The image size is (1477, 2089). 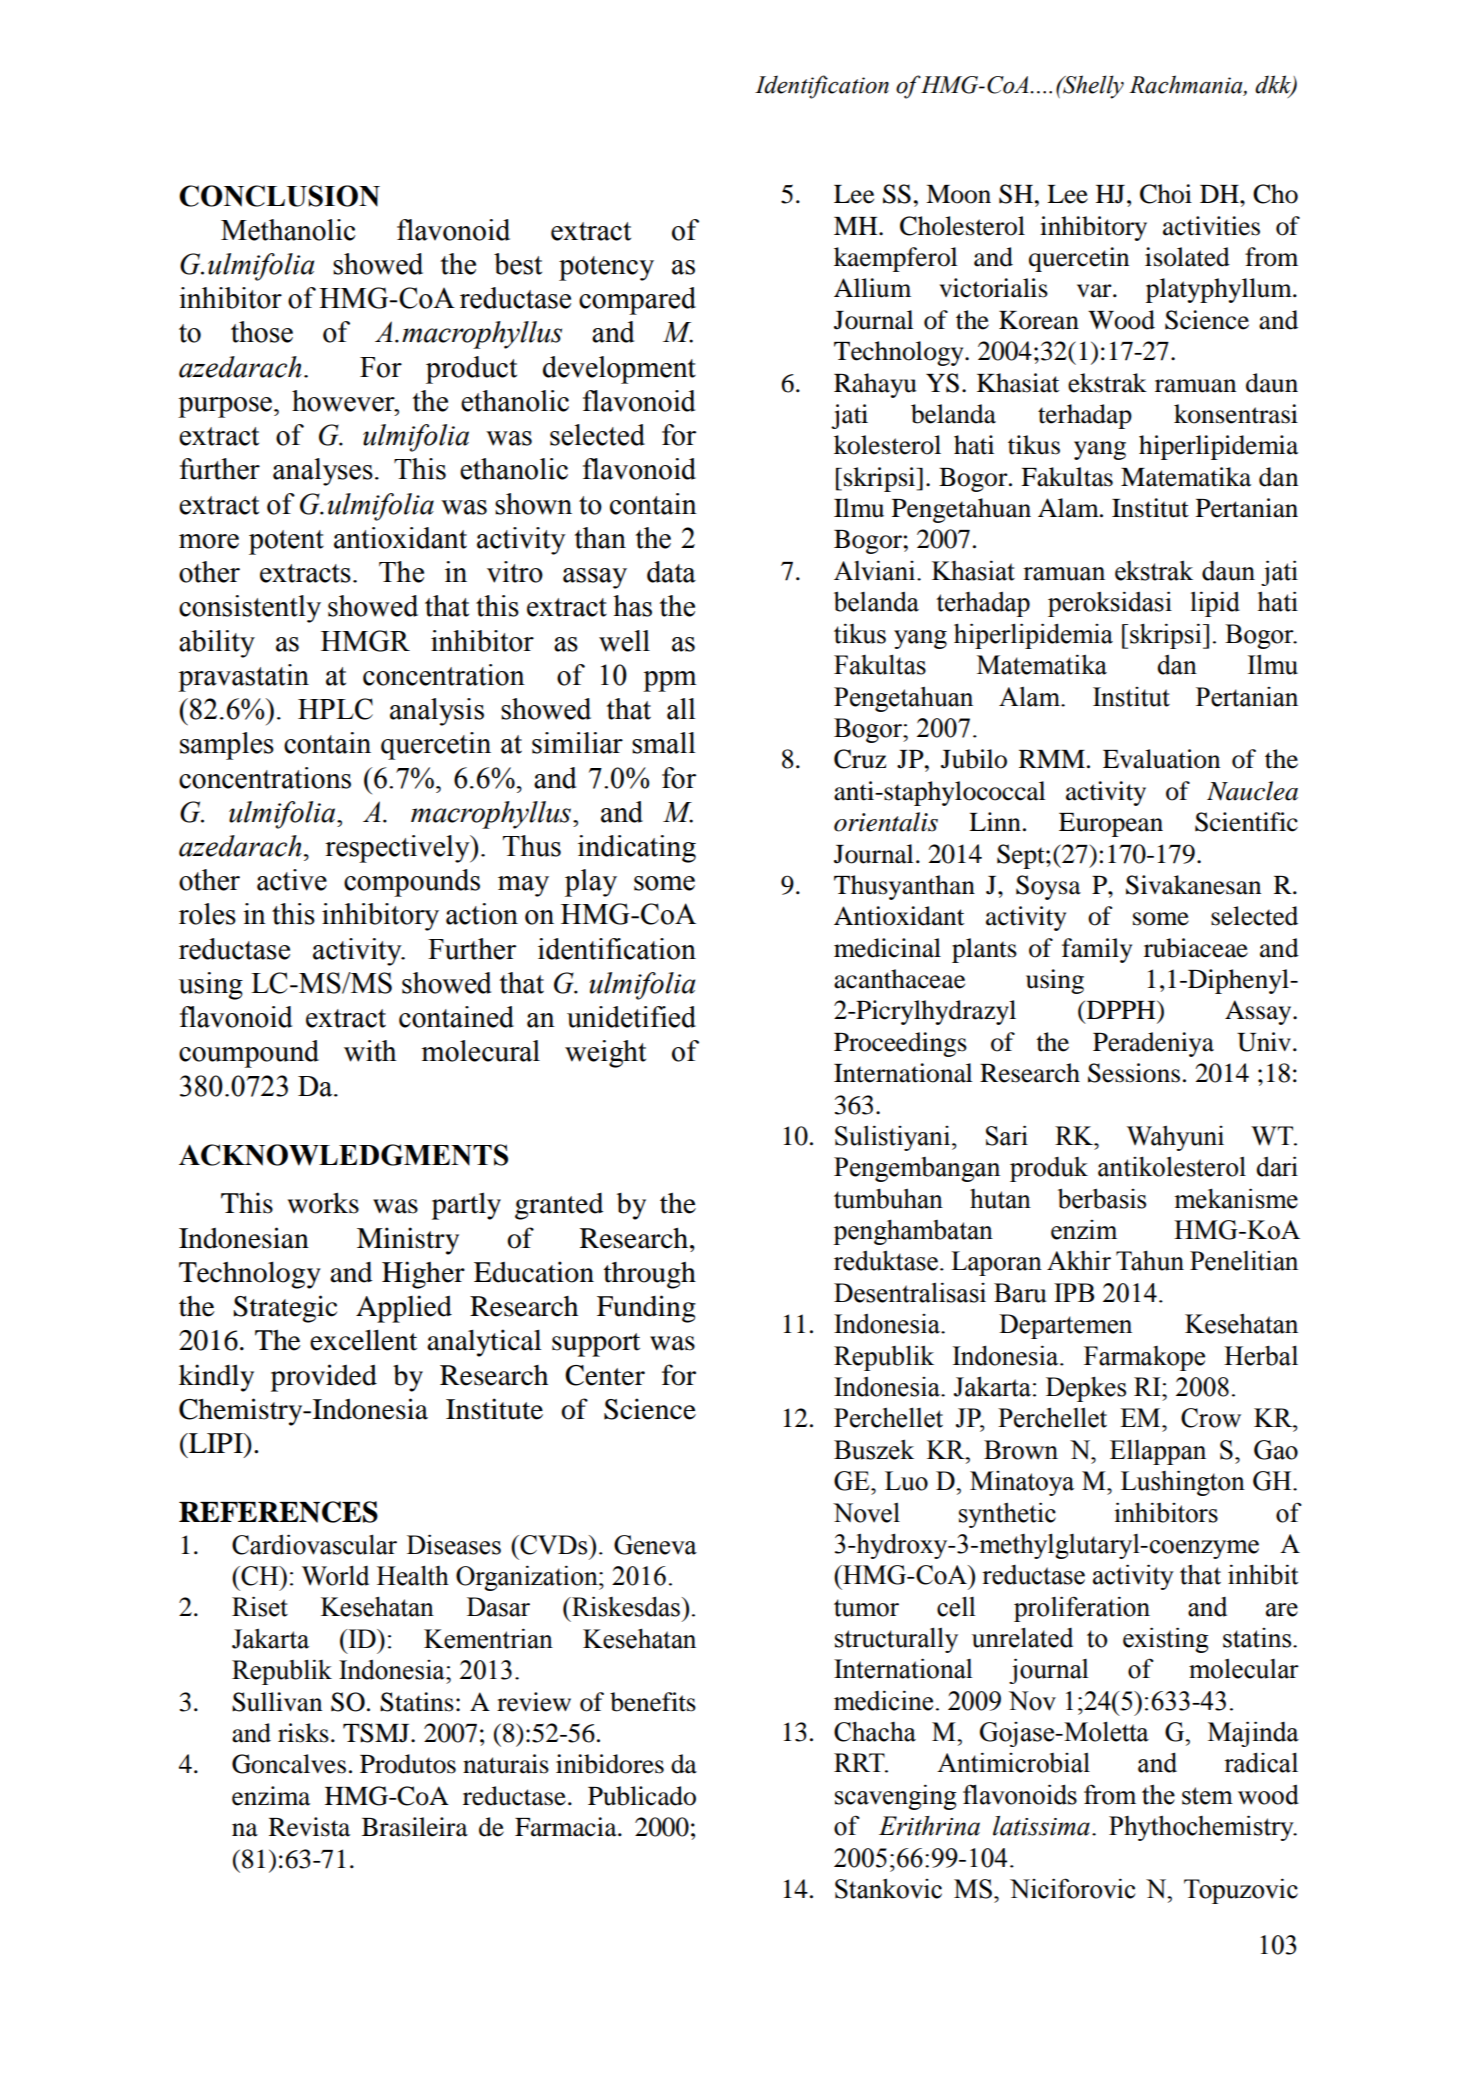 What do you see at coordinates (1134, 1073) in the screenshot?
I see `Sessions` at bounding box center [1134, 1073].
